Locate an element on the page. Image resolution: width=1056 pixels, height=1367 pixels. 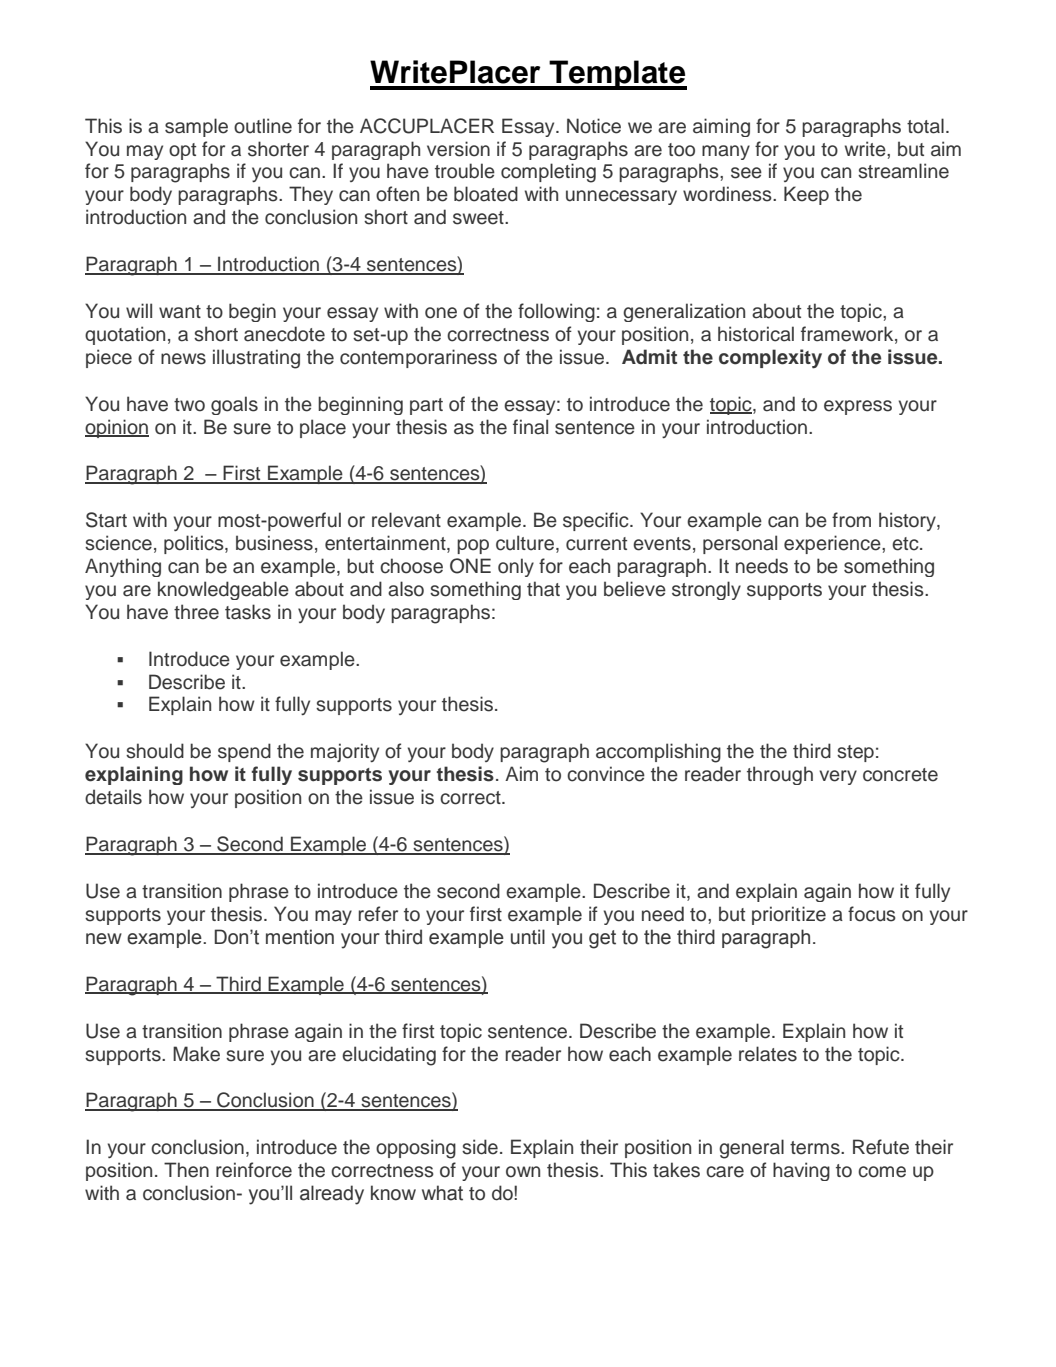
total is located at coordinates (925, 126).
